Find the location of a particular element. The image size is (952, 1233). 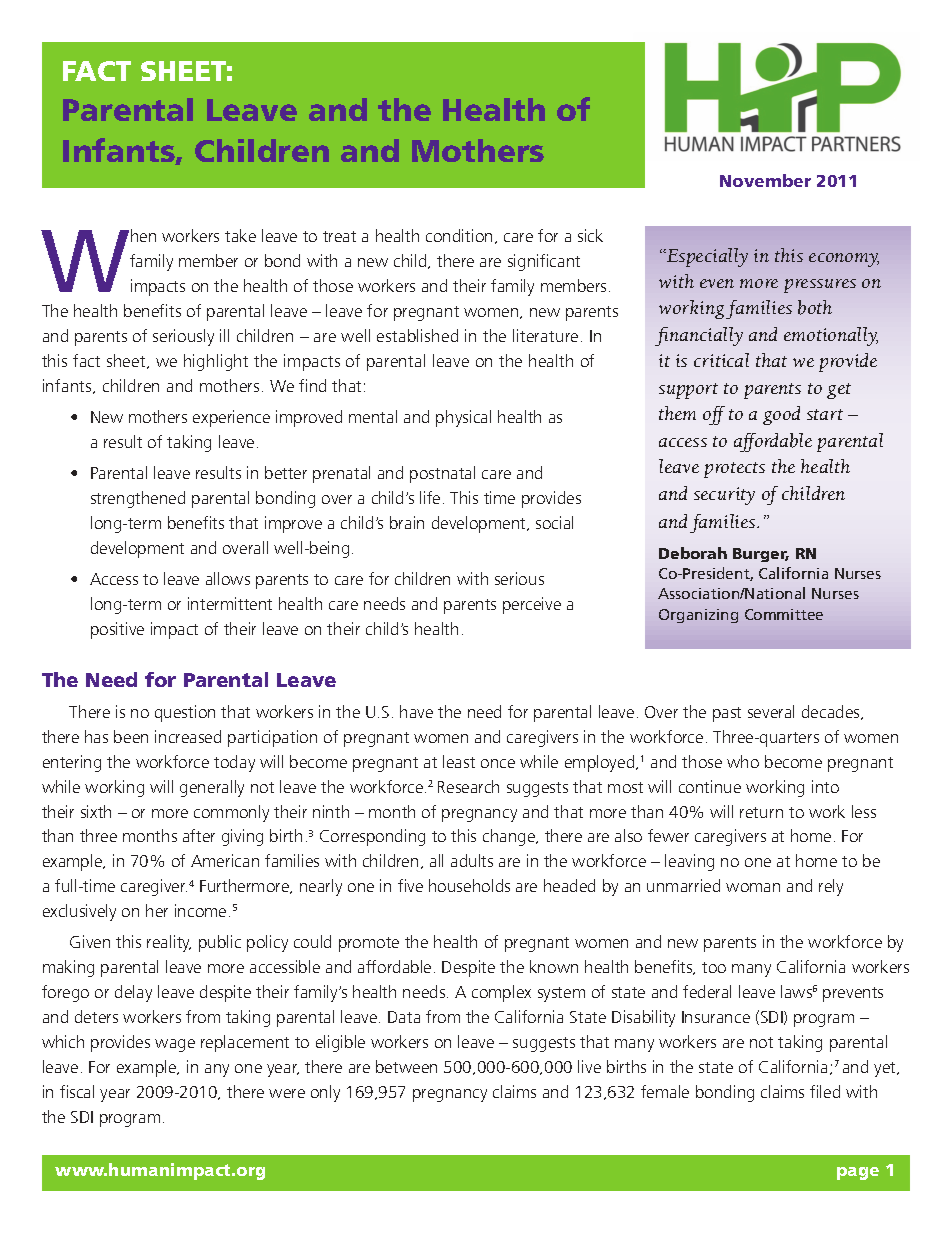

November is located at coordinates (765, 180).
